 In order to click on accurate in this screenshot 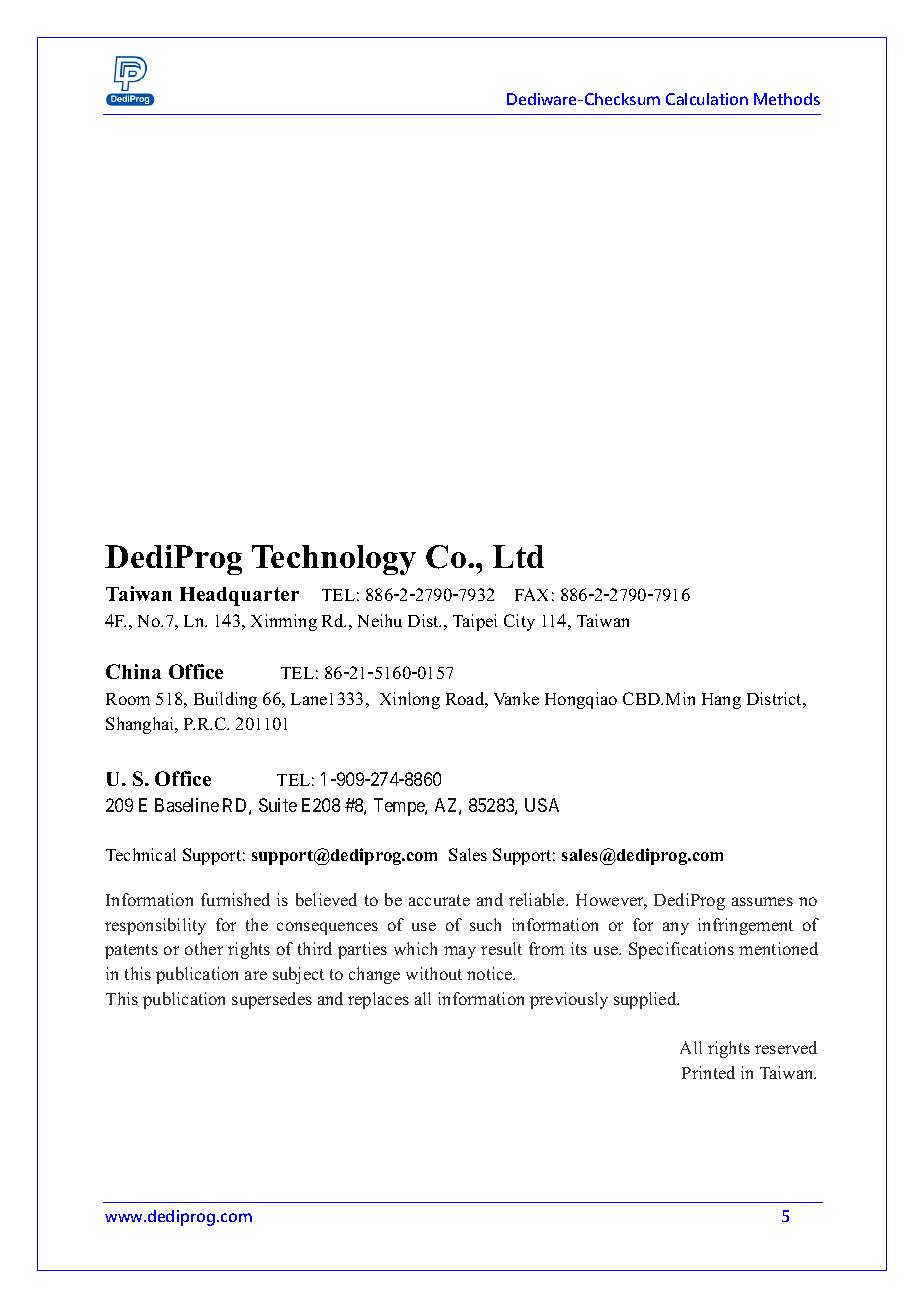, I will do `click(439, 900)`.
